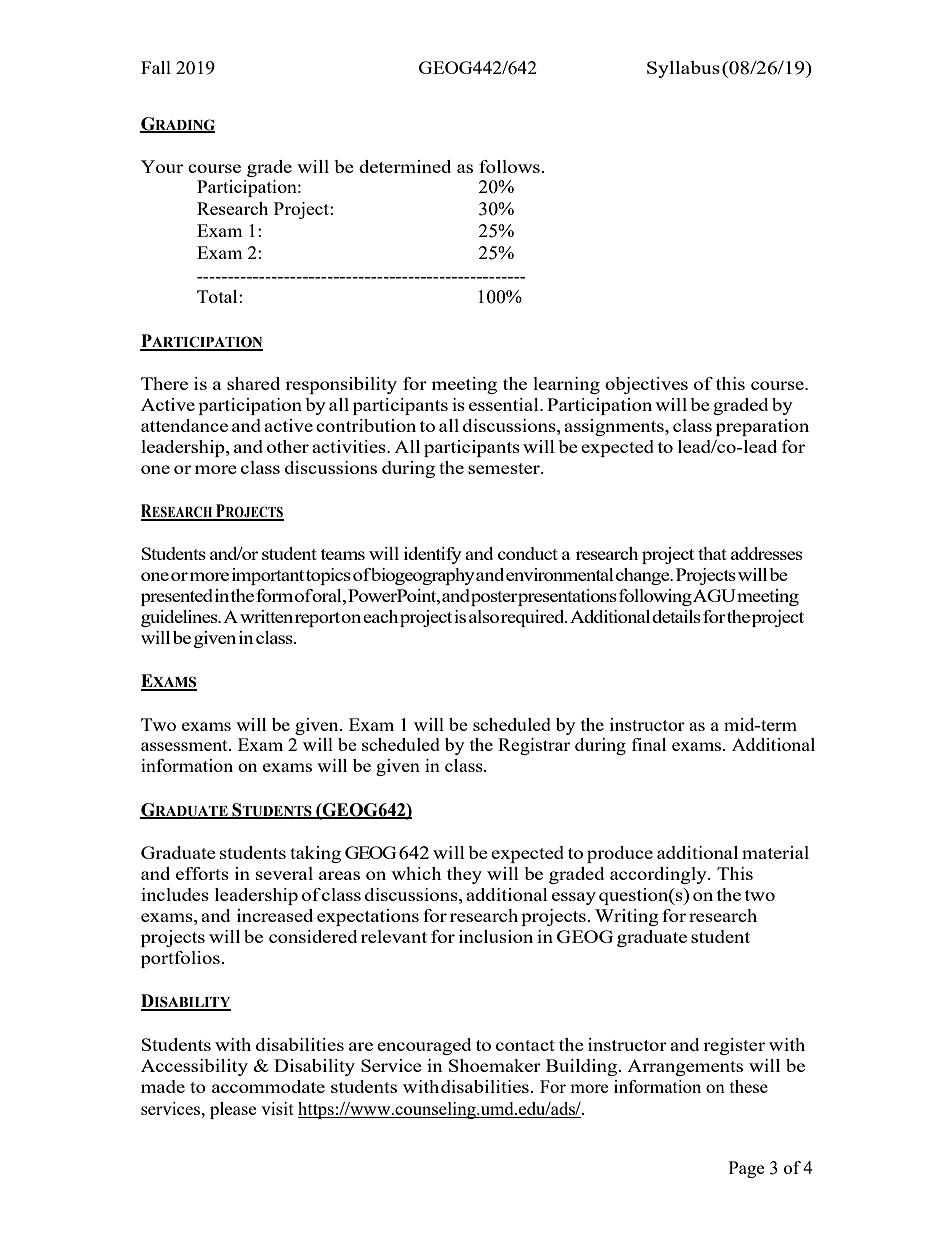 The height and width of the screenshot is (1233, 952). I want to click on Fall, so click(156, 67).
